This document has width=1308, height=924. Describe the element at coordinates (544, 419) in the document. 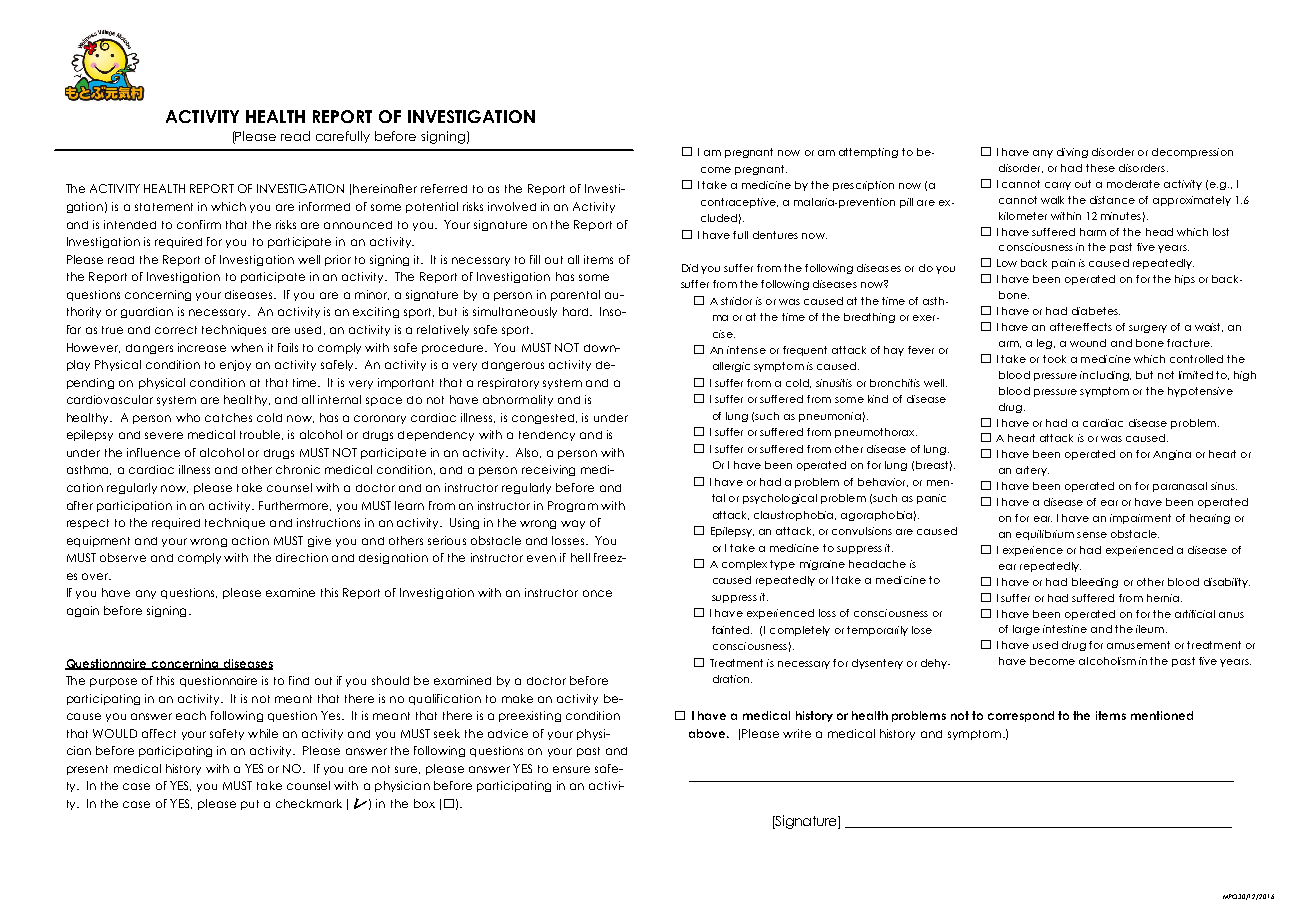

I see `congested` at that location.
